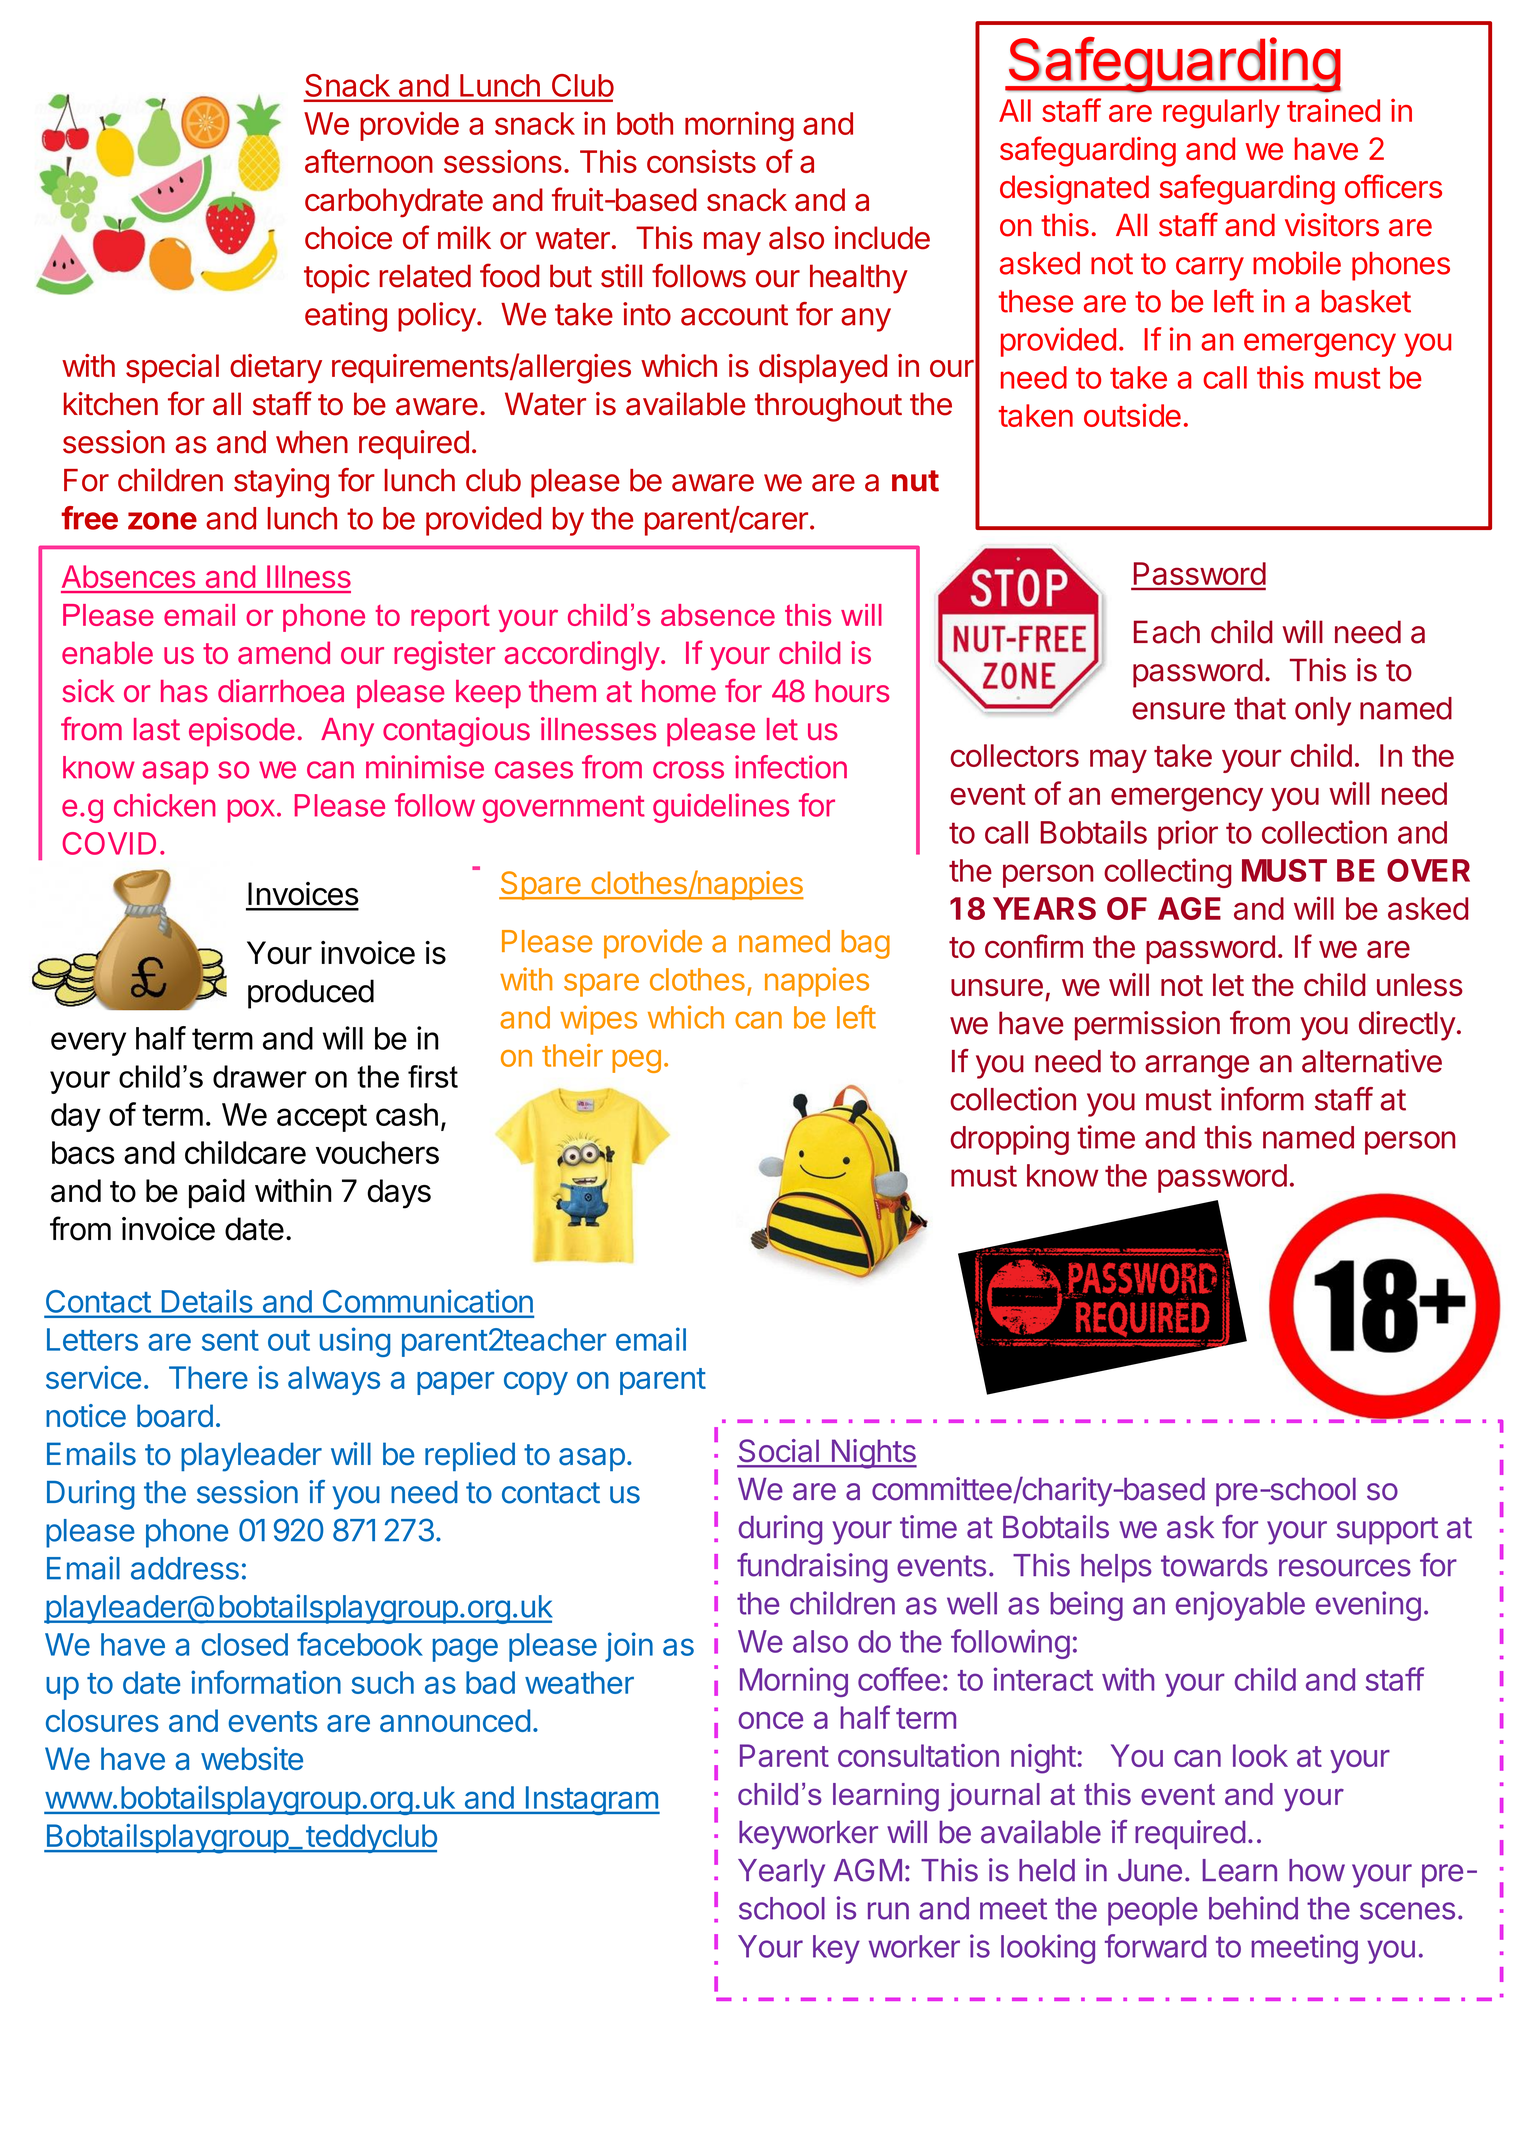 The width and height of the page is (1524, 2156). What do you see at coordinates (242, 732) in the page?
I see `episode` at bounding box center [242, 732].
